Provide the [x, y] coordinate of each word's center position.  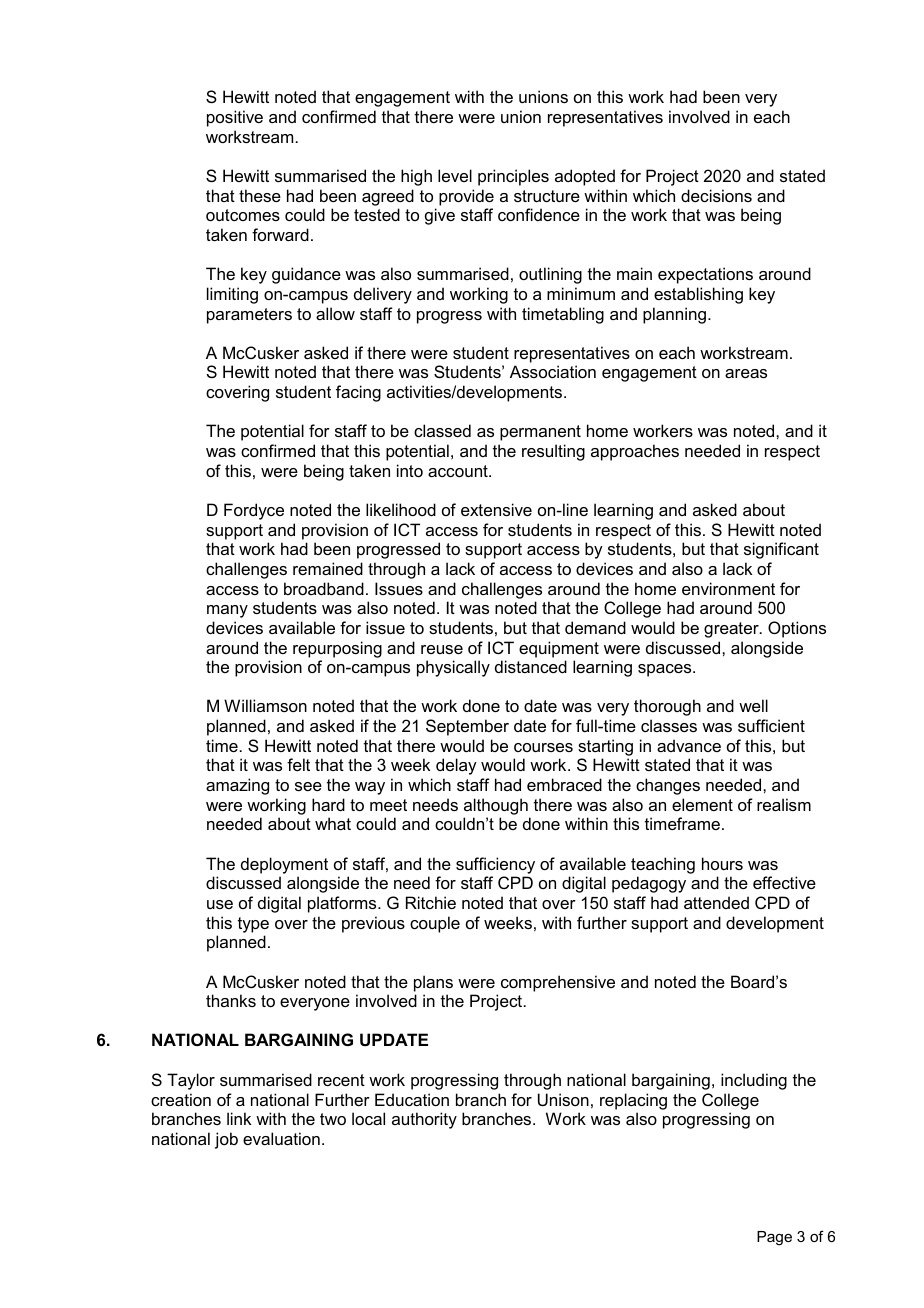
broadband [324, 588]
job [226, 1140]
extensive [496, 509]
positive [235, 118]
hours [722, 863]
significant [781, 550]
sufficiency [495, 865]
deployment [284, 865]
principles [513, 177]
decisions [716, 195]
